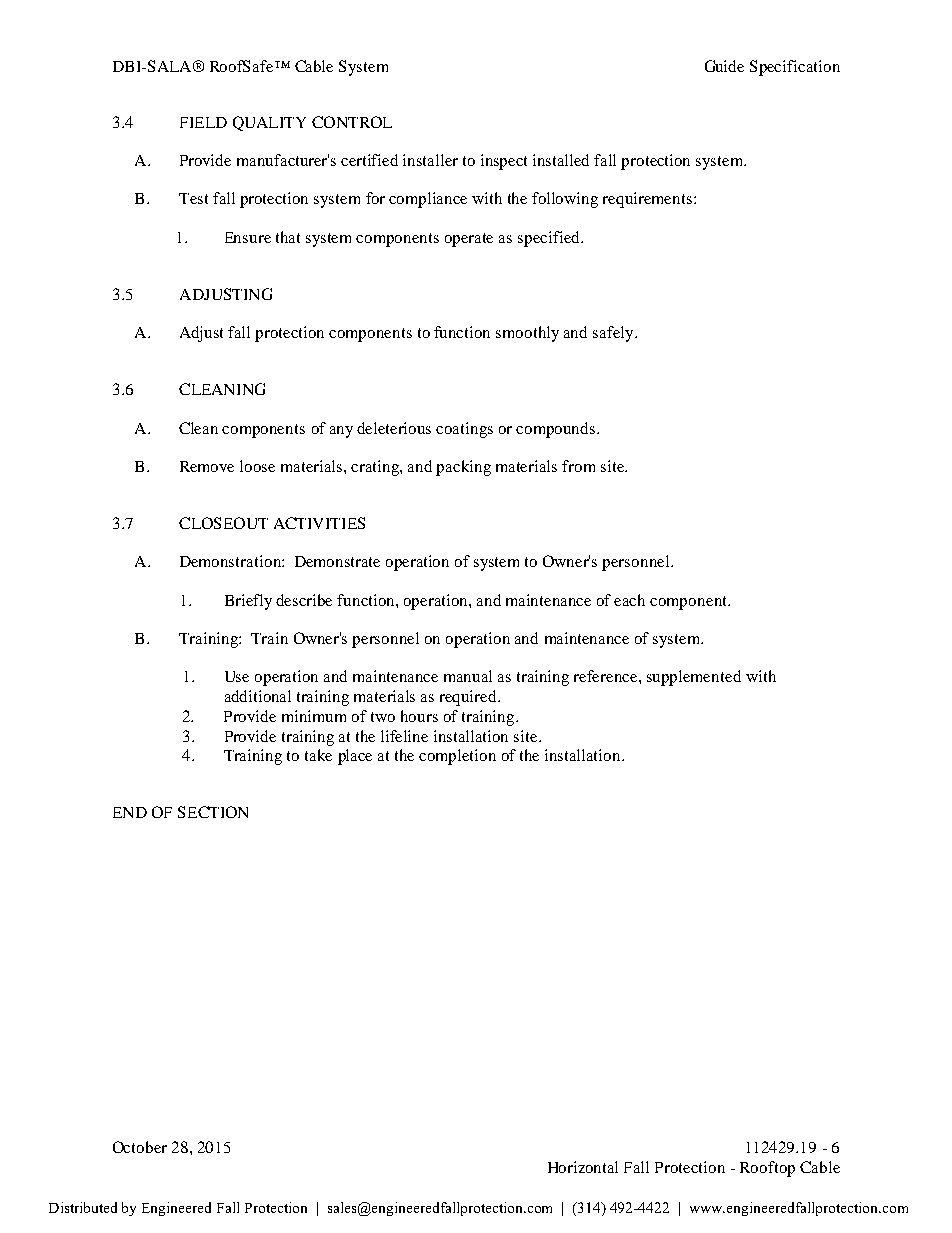 This document has width=952, height=1233. I want to click on completion, so click(457, 757).
